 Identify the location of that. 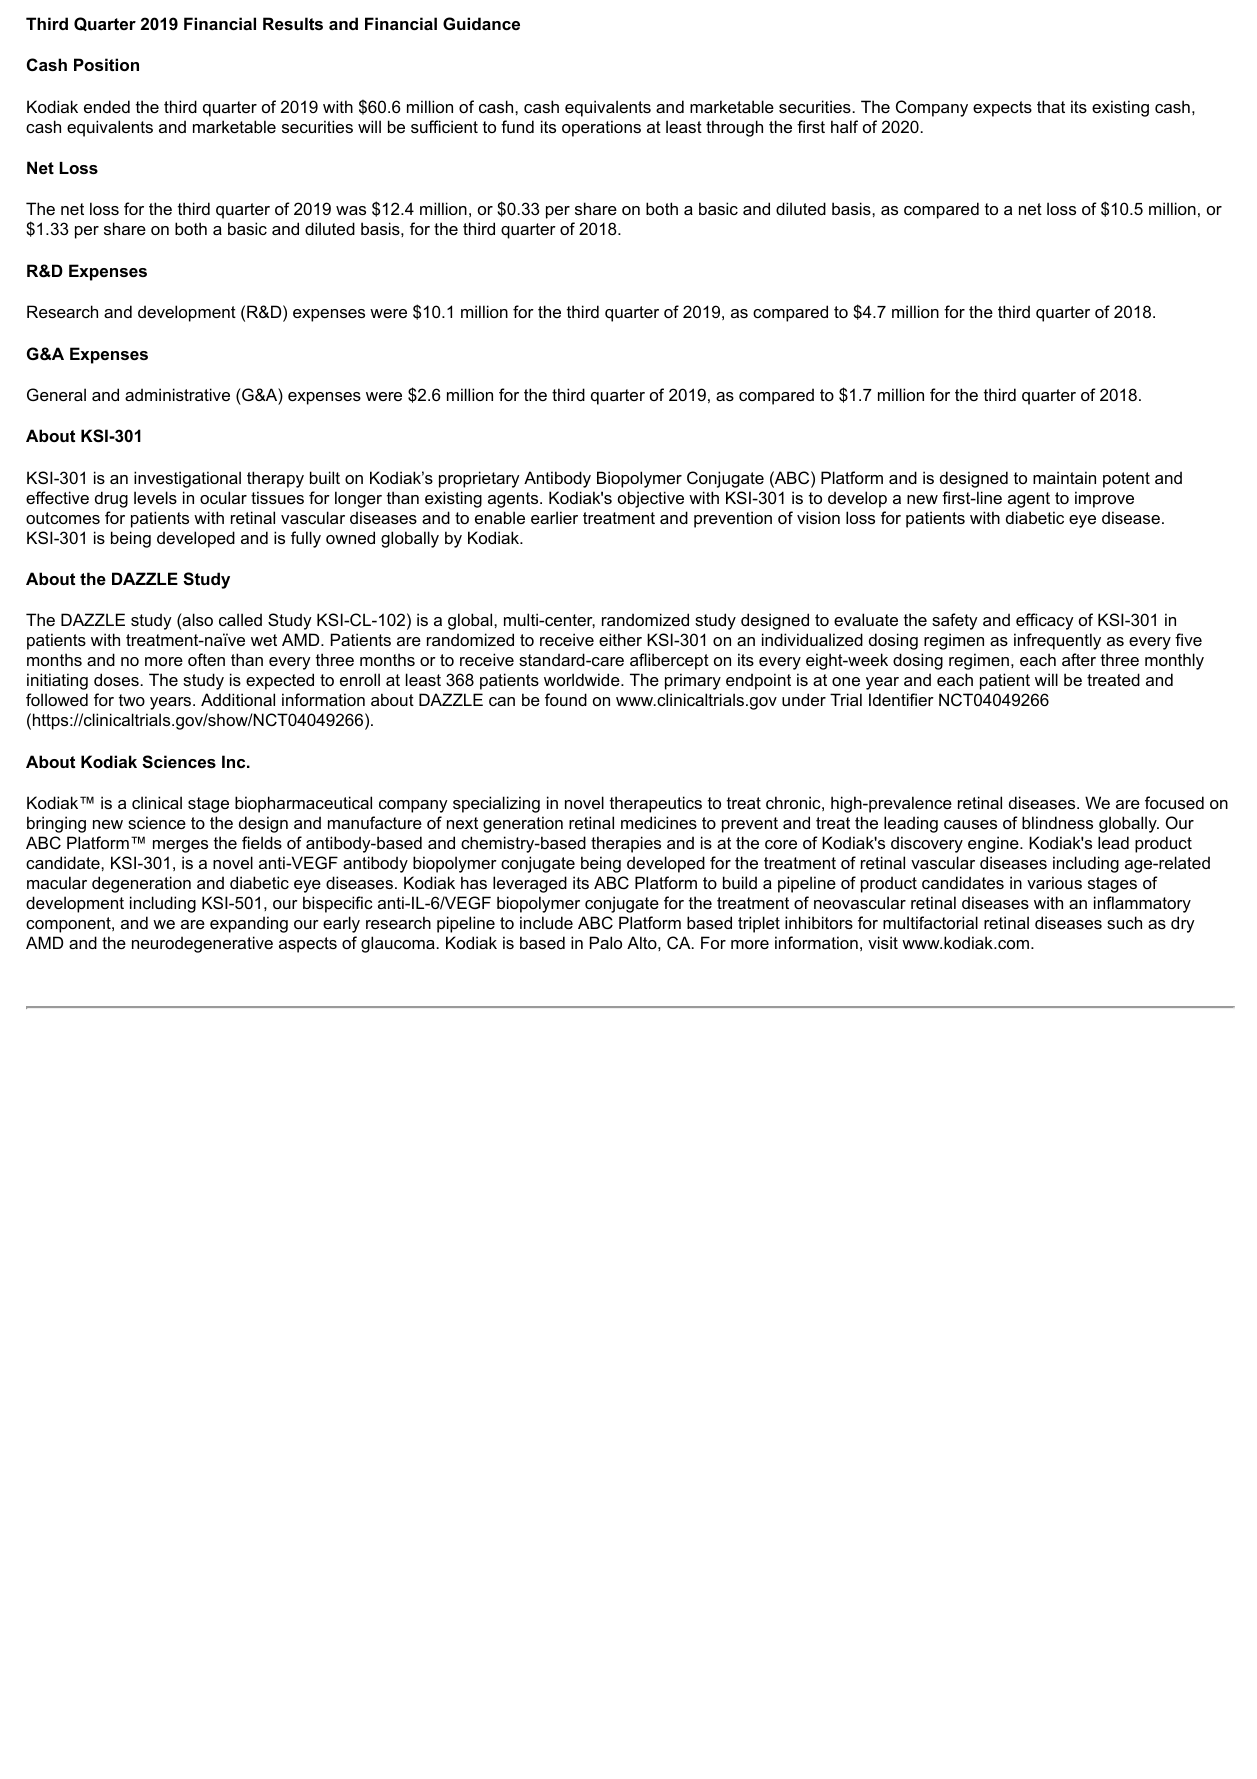
(1051, 106).
